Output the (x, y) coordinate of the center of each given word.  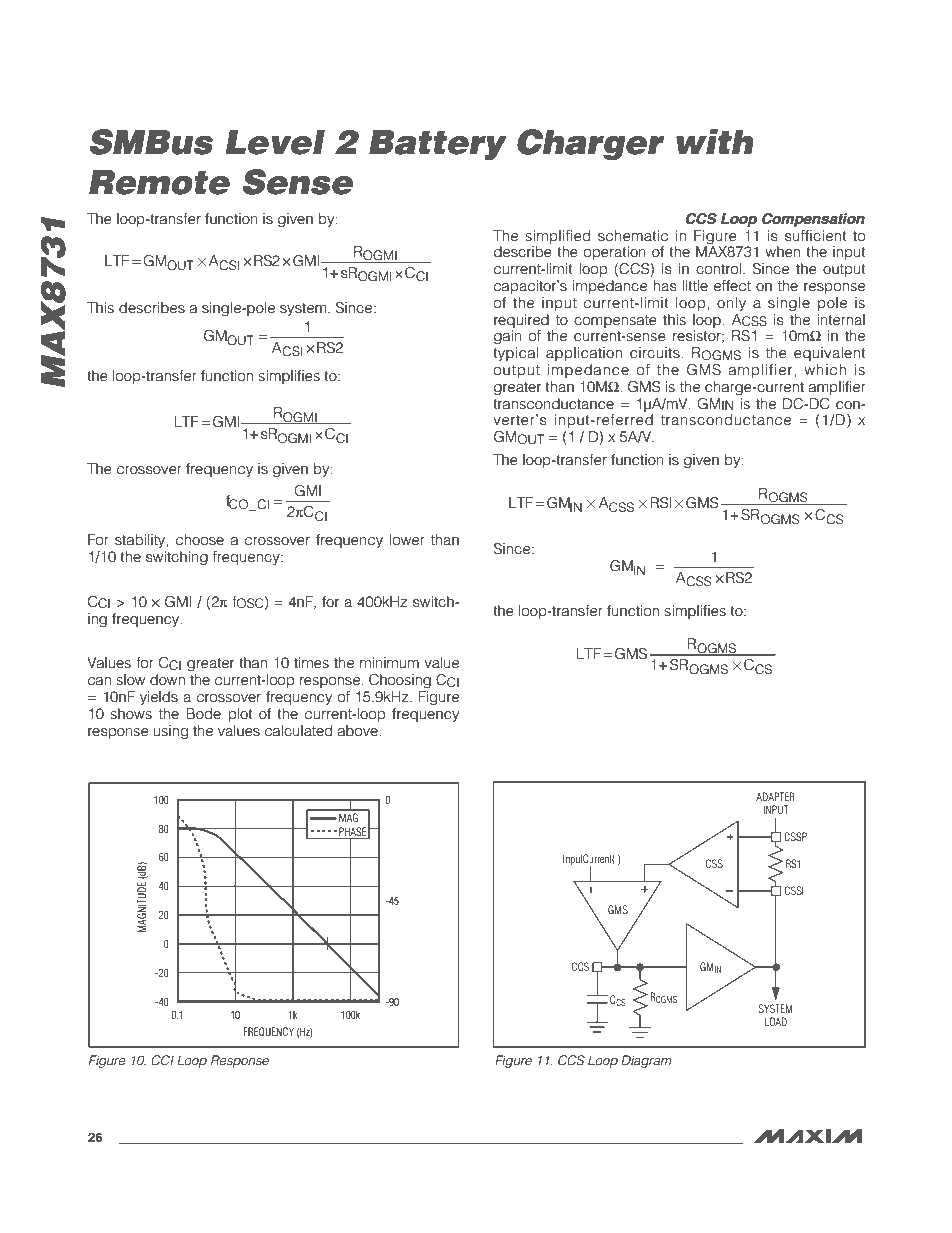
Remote (159, 182)
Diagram (646, 1061)
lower (407, 540)
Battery (438, 144)
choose (200, 540)
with (715, 141)
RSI (661, 503)
